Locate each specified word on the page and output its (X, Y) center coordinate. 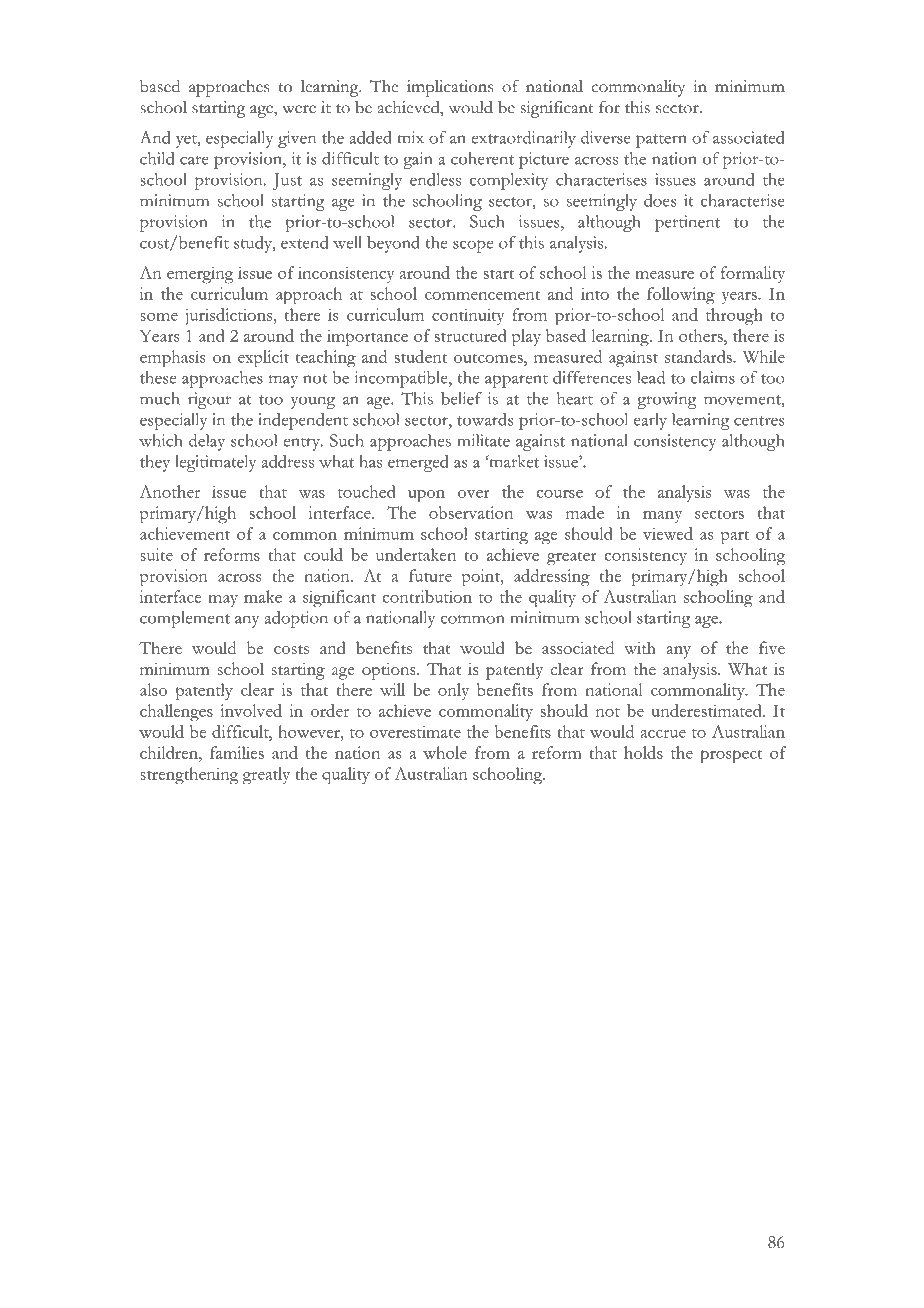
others (702, 335)
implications (450, 88)
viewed (668, 533)
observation (471, 512)
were (299, 109)
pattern (661, 141)
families (237, 752)
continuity (468, 316)
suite (157, 554)
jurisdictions (229, 316)
